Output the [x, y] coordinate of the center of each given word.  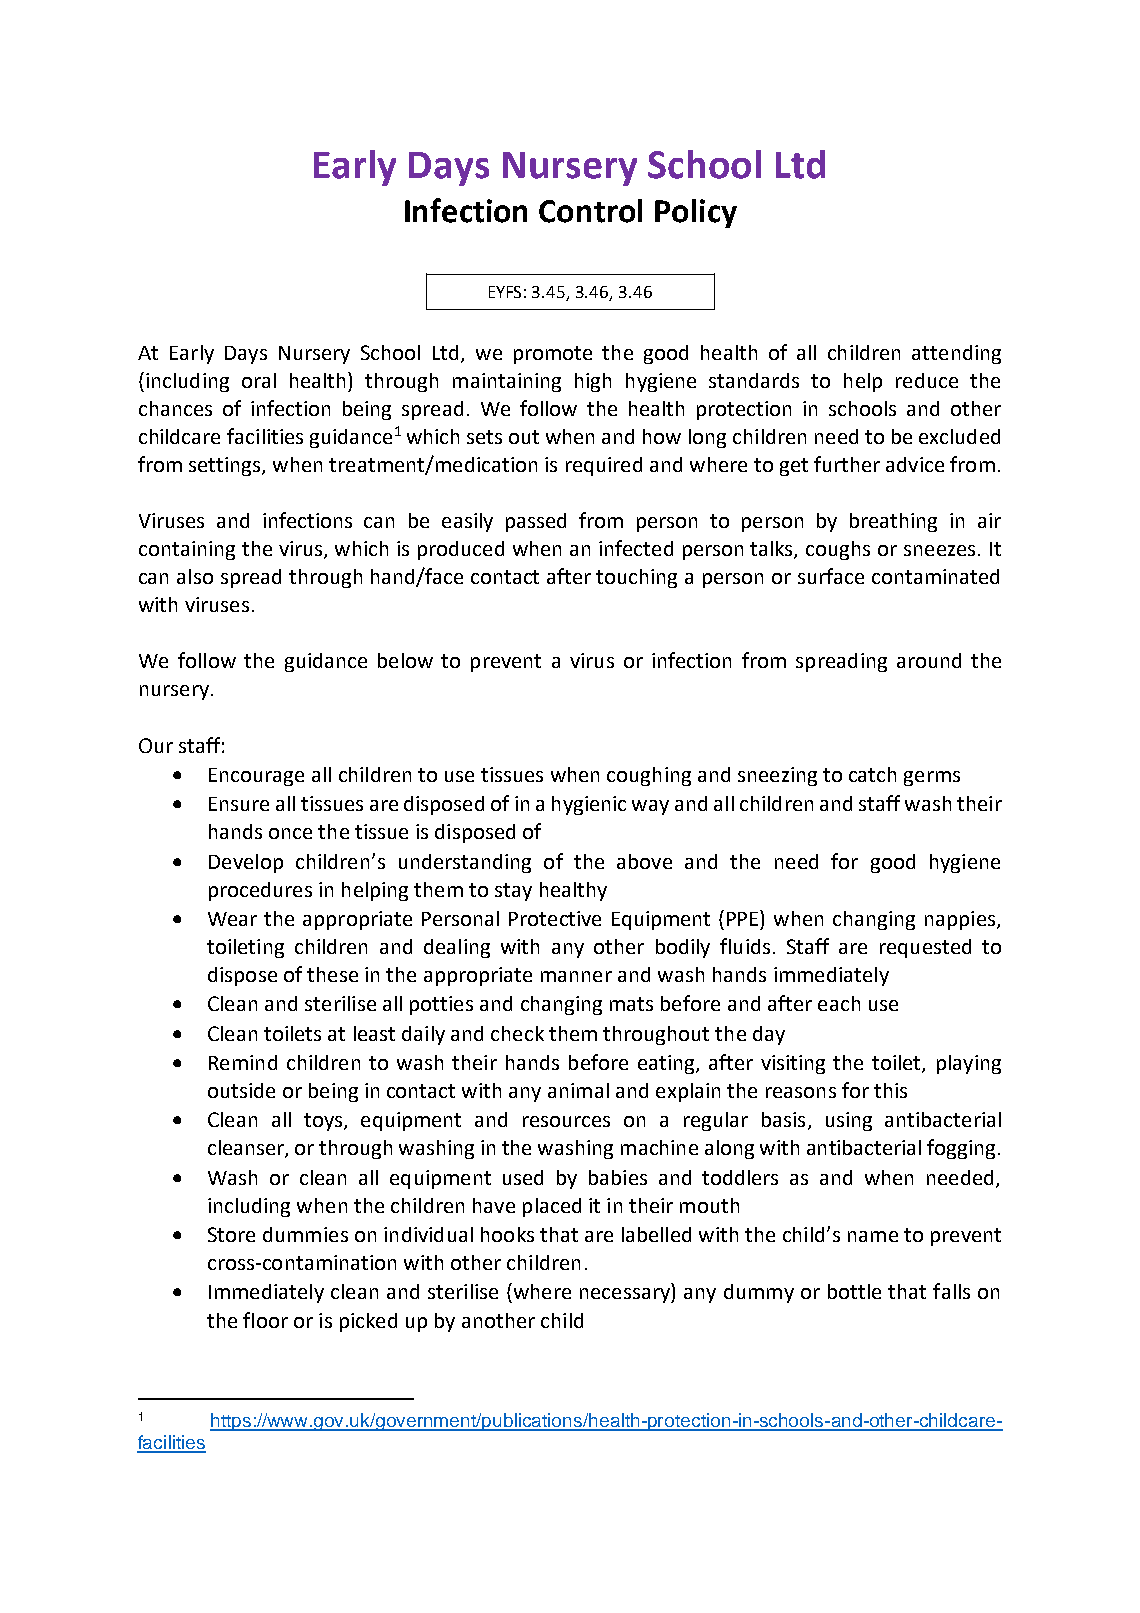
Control [590, 211]
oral [259, 380]
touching [636, 578]
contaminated [935, 576]
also [195, 576]
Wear [232, 919]
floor [265, 1320]
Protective [555, 918]
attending [956, 354]
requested [925, 948]
